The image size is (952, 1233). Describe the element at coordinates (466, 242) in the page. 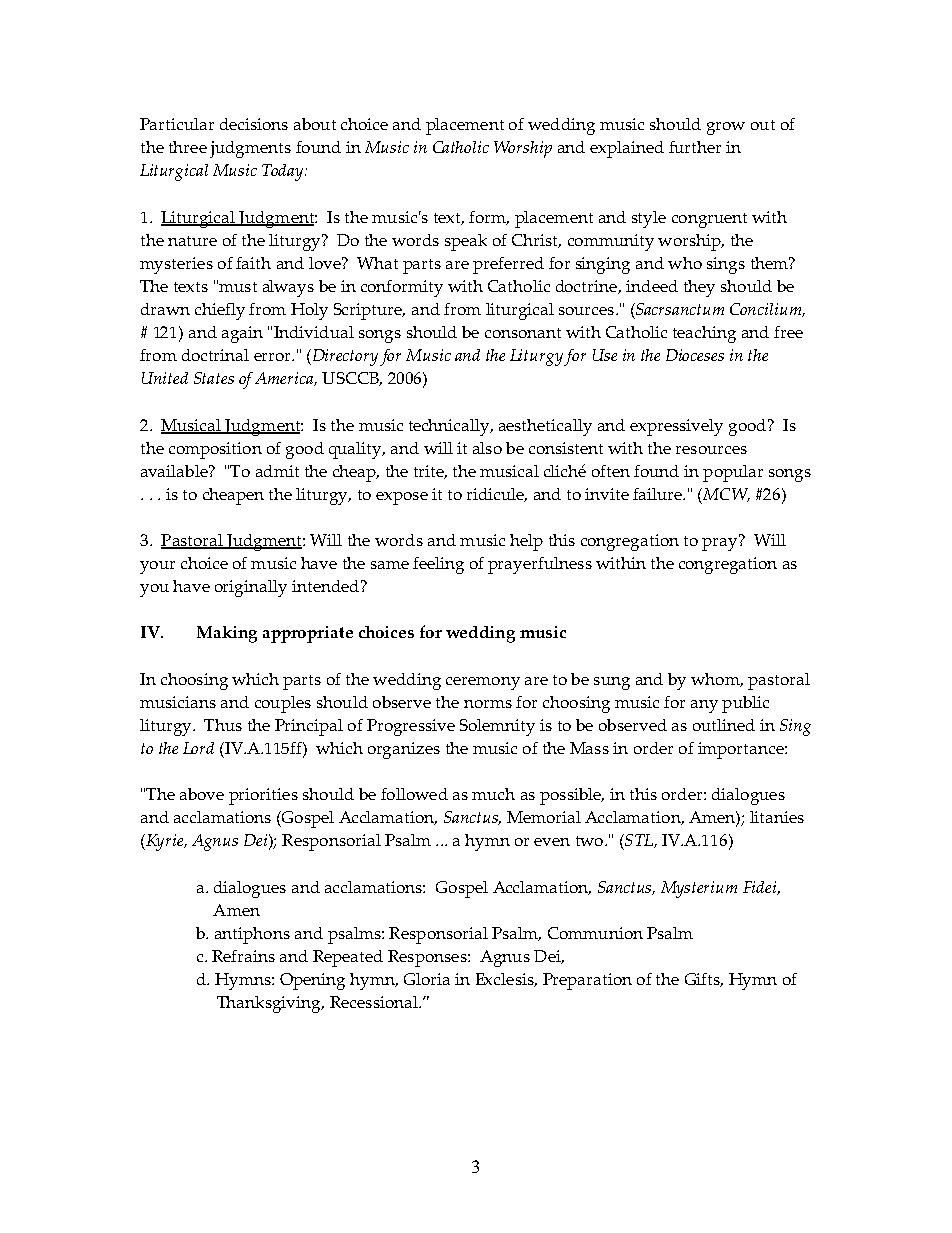

I see `speak` at that location.
